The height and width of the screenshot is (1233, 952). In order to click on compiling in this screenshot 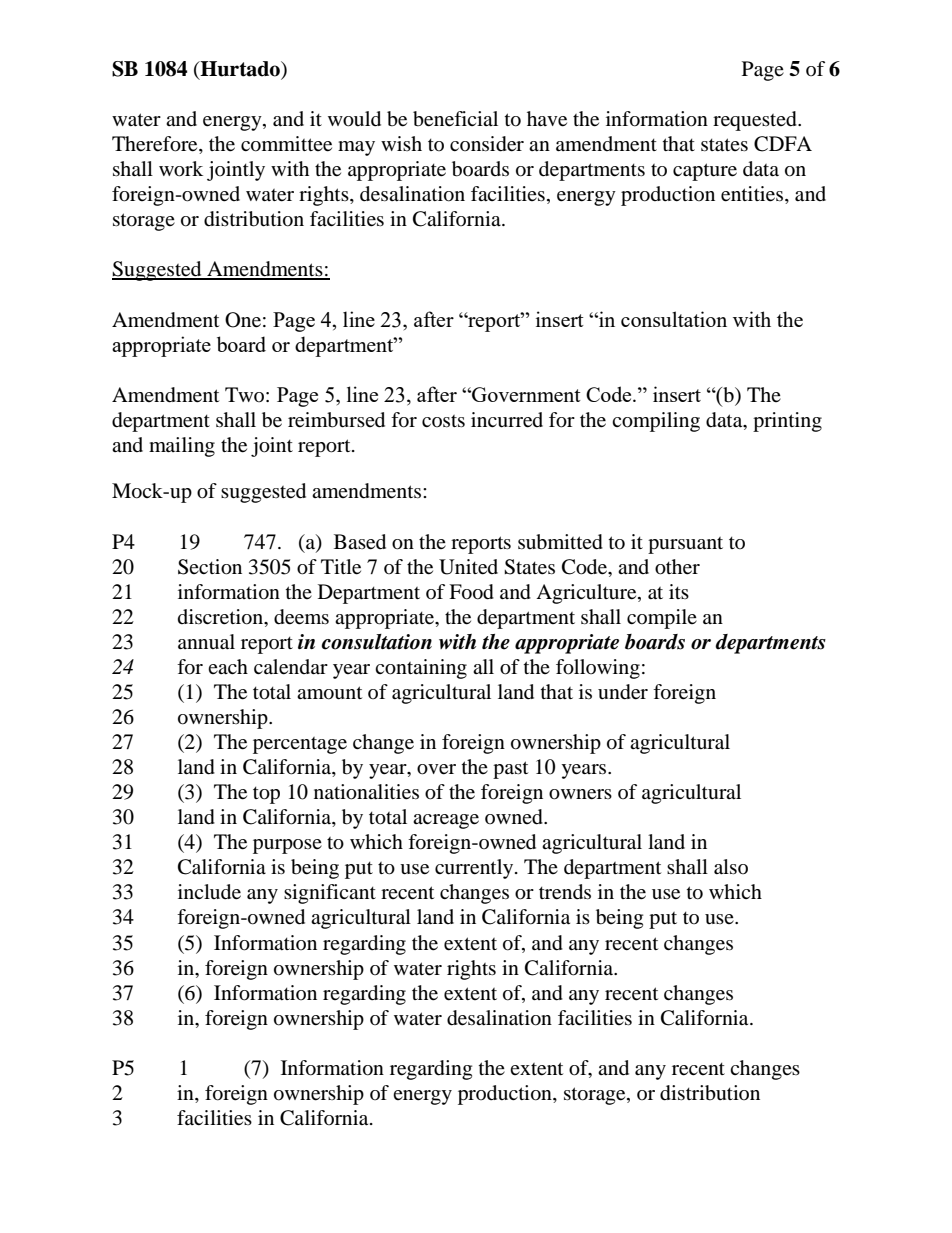, I will do `click(656, 422)`.
